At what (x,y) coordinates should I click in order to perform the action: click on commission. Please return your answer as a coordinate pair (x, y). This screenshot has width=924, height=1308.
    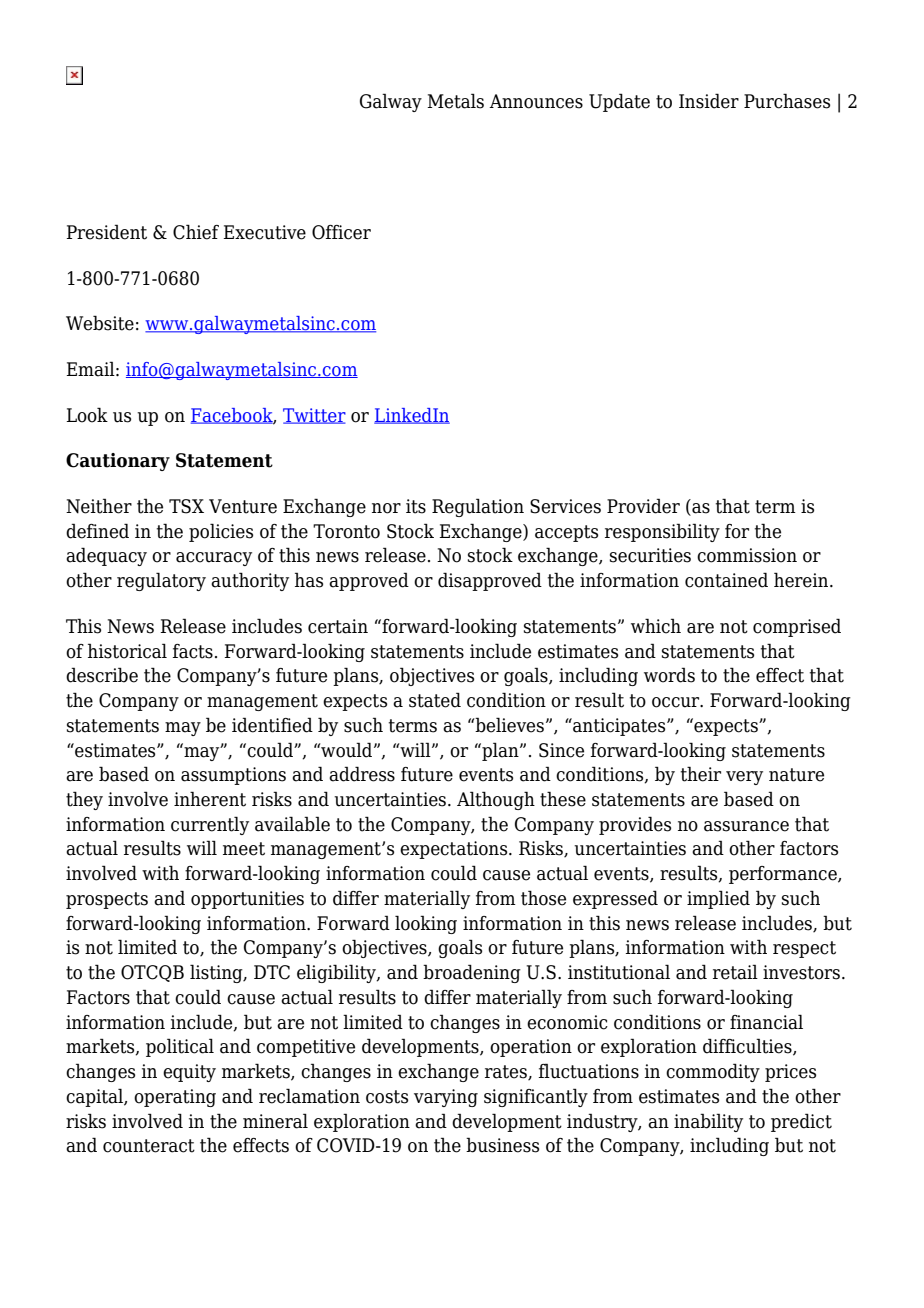
    Looking at the image, I should click on (747, 555).
